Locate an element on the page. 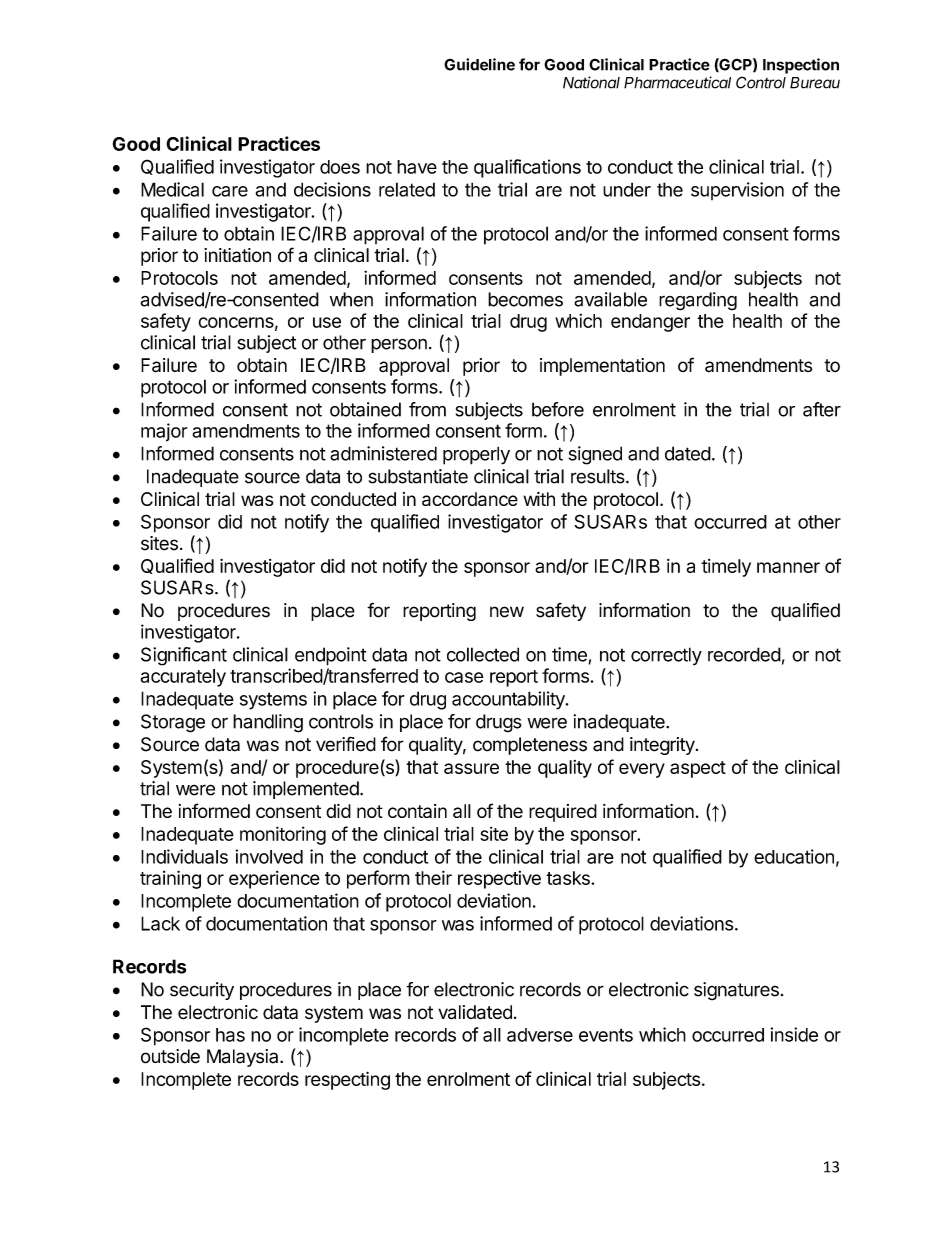 Image resolution: width=952 pixels, height=1233 pixels. new is located at coordinates (507, 612).
